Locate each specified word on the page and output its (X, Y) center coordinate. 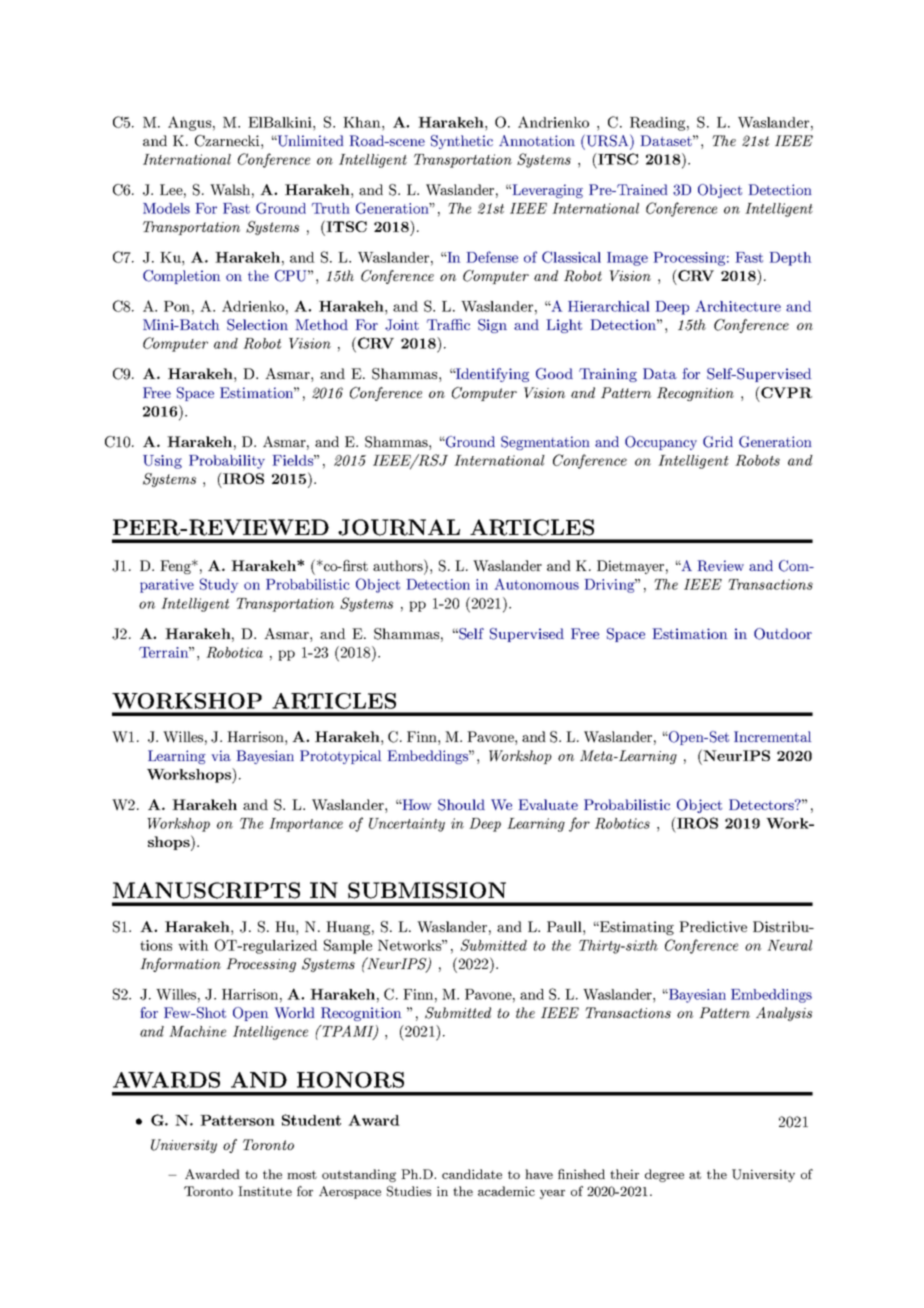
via (221, 755)
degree (664, 1175)
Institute (265, 1191)
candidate (472, 1174)
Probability (227, 462)
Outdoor (783, 634)
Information (180, 965)
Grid (718, 442)
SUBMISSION (427, 890)
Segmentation (545, 443)
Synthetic (462, 142)
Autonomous (537, 584)
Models (166, 208)
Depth (790, 259)
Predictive (713, 926)
